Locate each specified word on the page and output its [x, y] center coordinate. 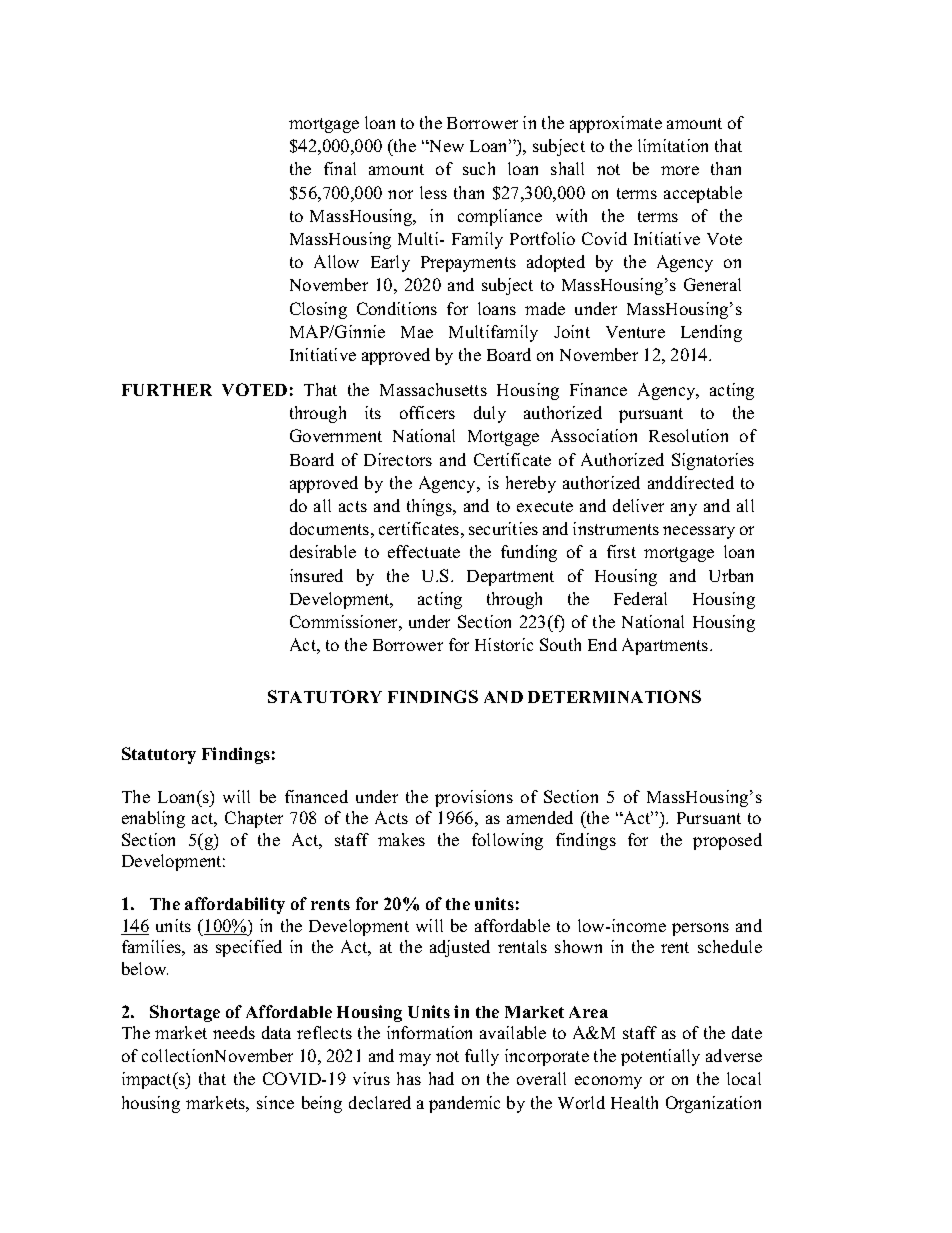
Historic [504, 644]
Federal [640, 598]
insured [316, 575]
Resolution [688, 435]
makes [401, 839]
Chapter [254, 819]
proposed [727, 841]
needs [234, 1032]
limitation [673, 145]
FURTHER [167, 390]
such [479, 168]
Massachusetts [433, 389]
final [340, 168]
